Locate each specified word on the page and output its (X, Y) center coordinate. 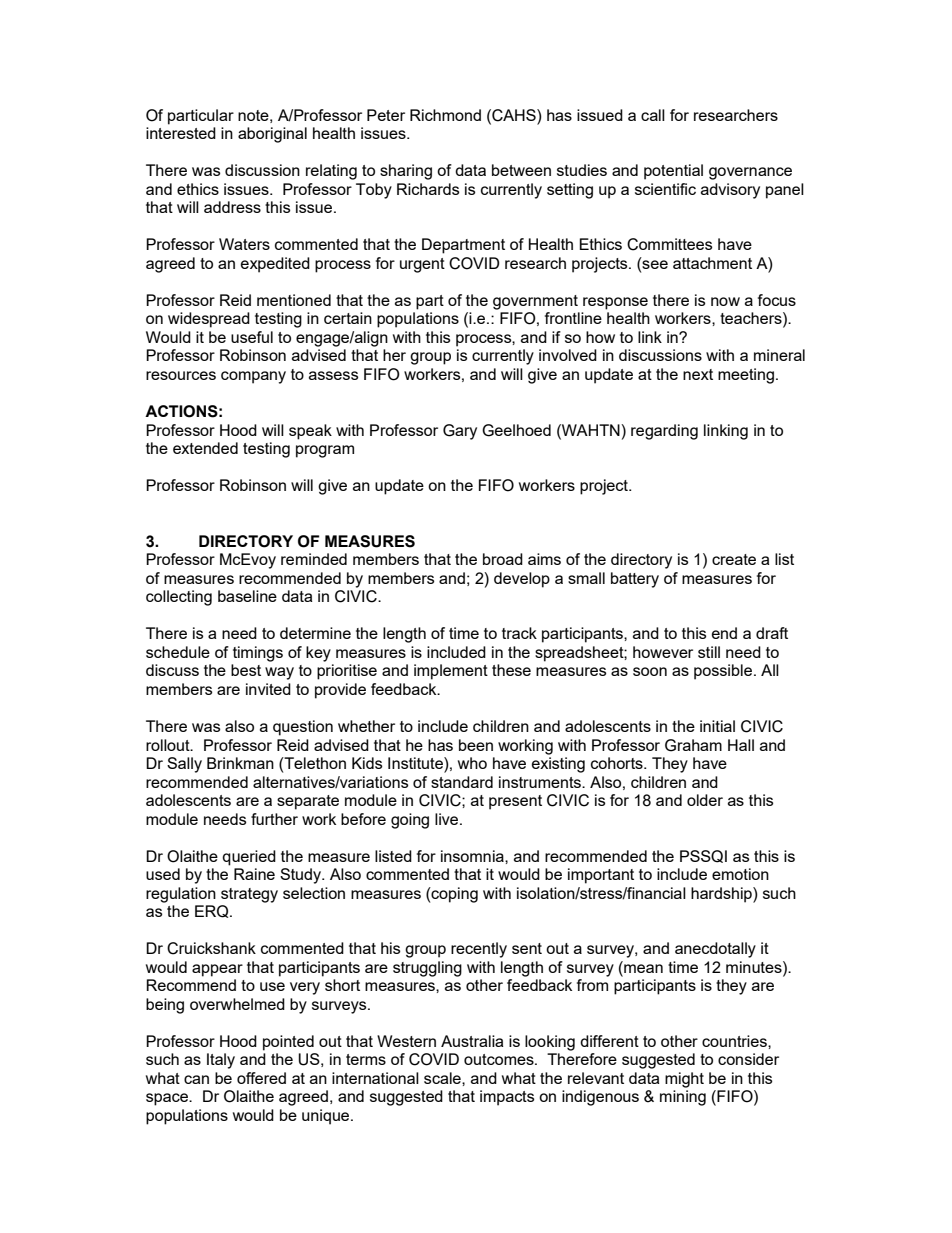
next (698, 374)
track (519, 633)
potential (673, 172)
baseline (247, 596)
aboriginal (272, 135)
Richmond (445, 115)
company (253, 377)
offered (261, 1078)
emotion (740, 874)
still (709, 652)
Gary (460, 432)
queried (249, 858)
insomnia (473, 856)
